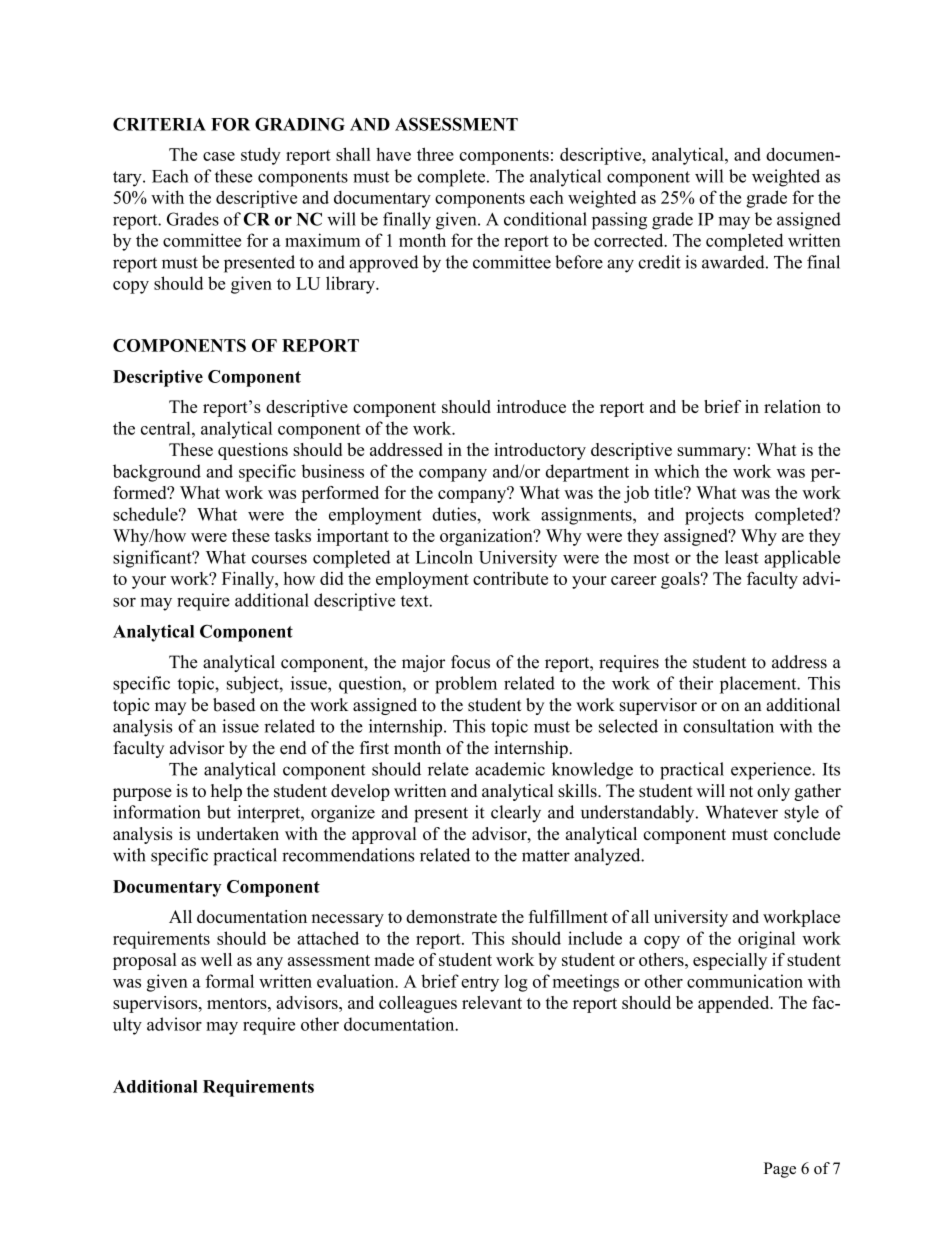 The width and height of the screenshot is (952, 1233). What do you see at coordinates (766, 940) in the screenshot?
I see `original` at bounding box center [766, 940].
